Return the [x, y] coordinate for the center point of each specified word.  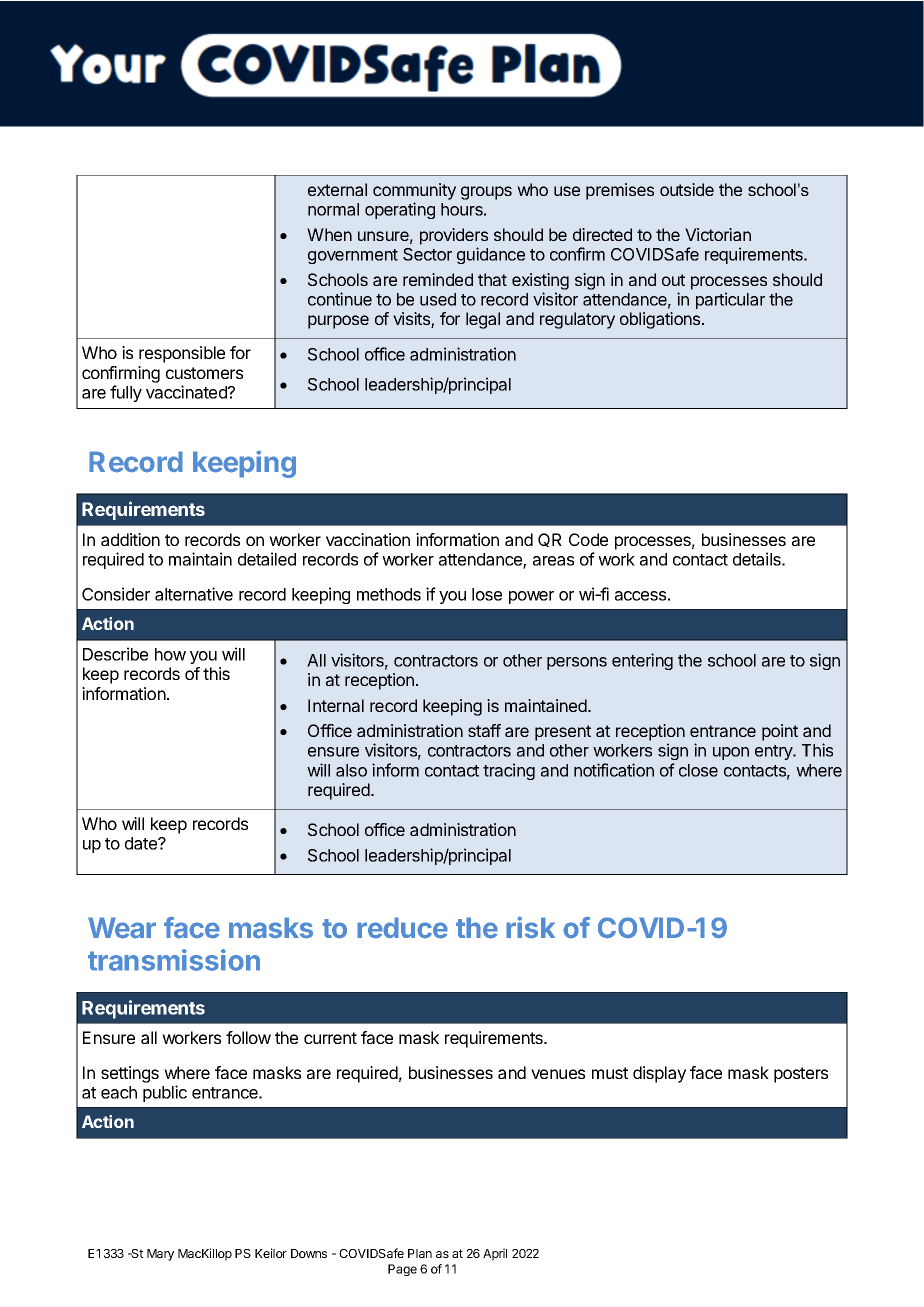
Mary [160, 1255]
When [329, 234]
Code [588, 539]
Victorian [718, 234]
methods [389, 594]
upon [731, 753]
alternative [194, 594]
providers [454, 236]
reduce [402, 928]
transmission [174, 960]
